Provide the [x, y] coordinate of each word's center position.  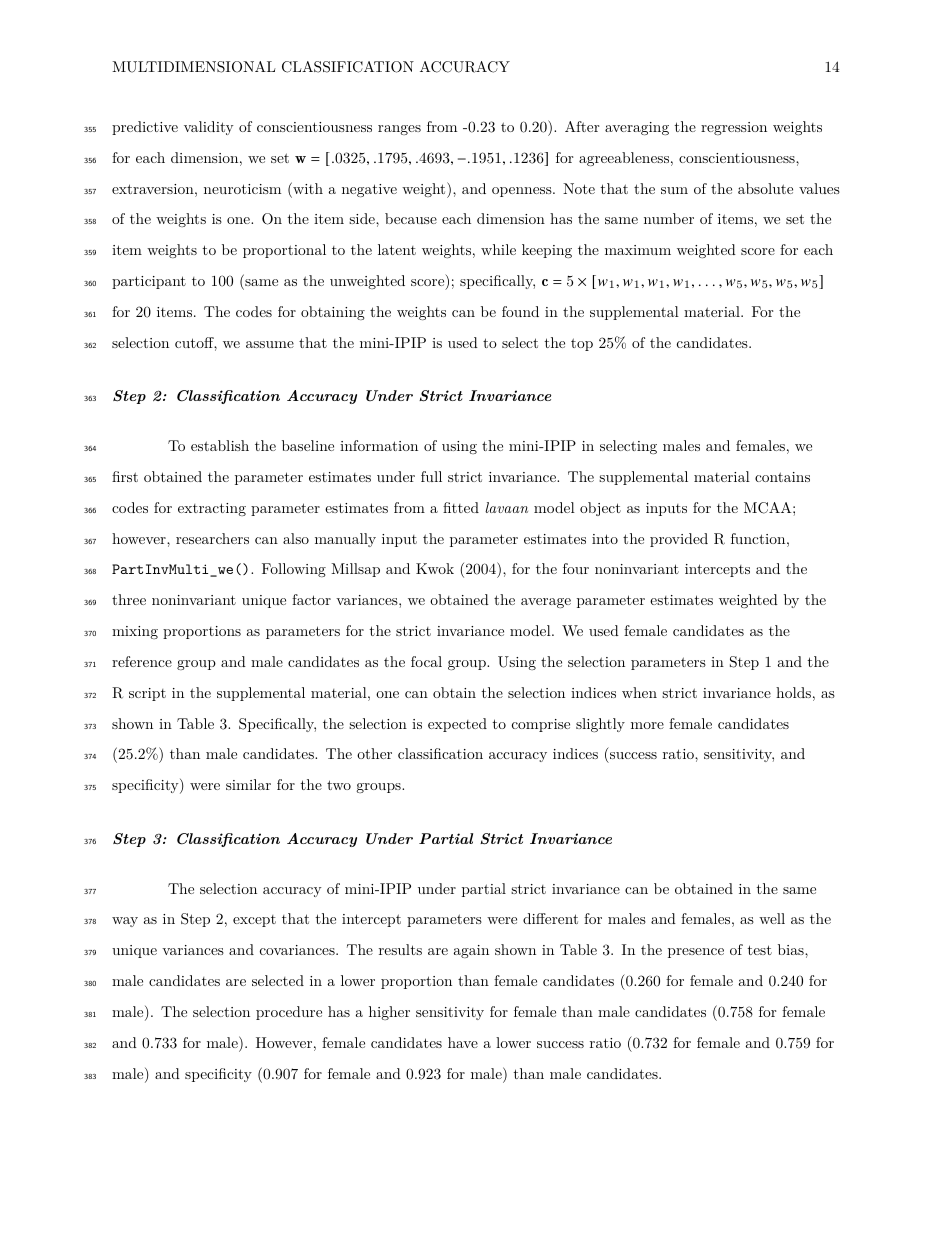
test [759, 950]
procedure [289, 1013]
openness [522, 192]
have [463, 1042]
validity [208, 128]
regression [734, 128]
